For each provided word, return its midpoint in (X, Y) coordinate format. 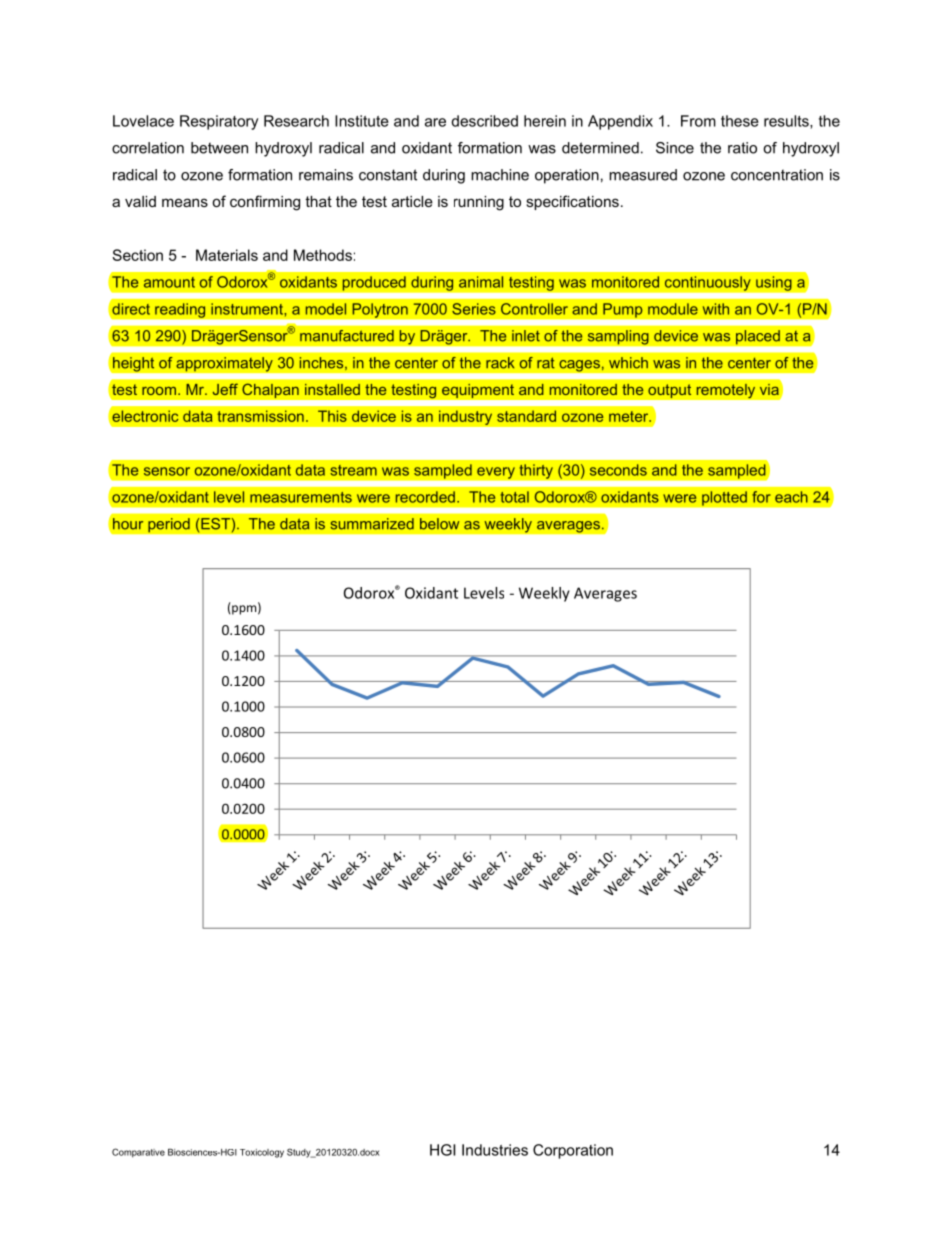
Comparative (138, 1153)
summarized (372, 524)
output (670, 391)
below (439, 524)
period (169, 525)
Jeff (225, 389)
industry (466, 418)
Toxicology (262, 1153)
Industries (495, 1150)
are (435, 122)
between (219, 148)
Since (675, 148)
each (791, 497)
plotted (724, 498)
